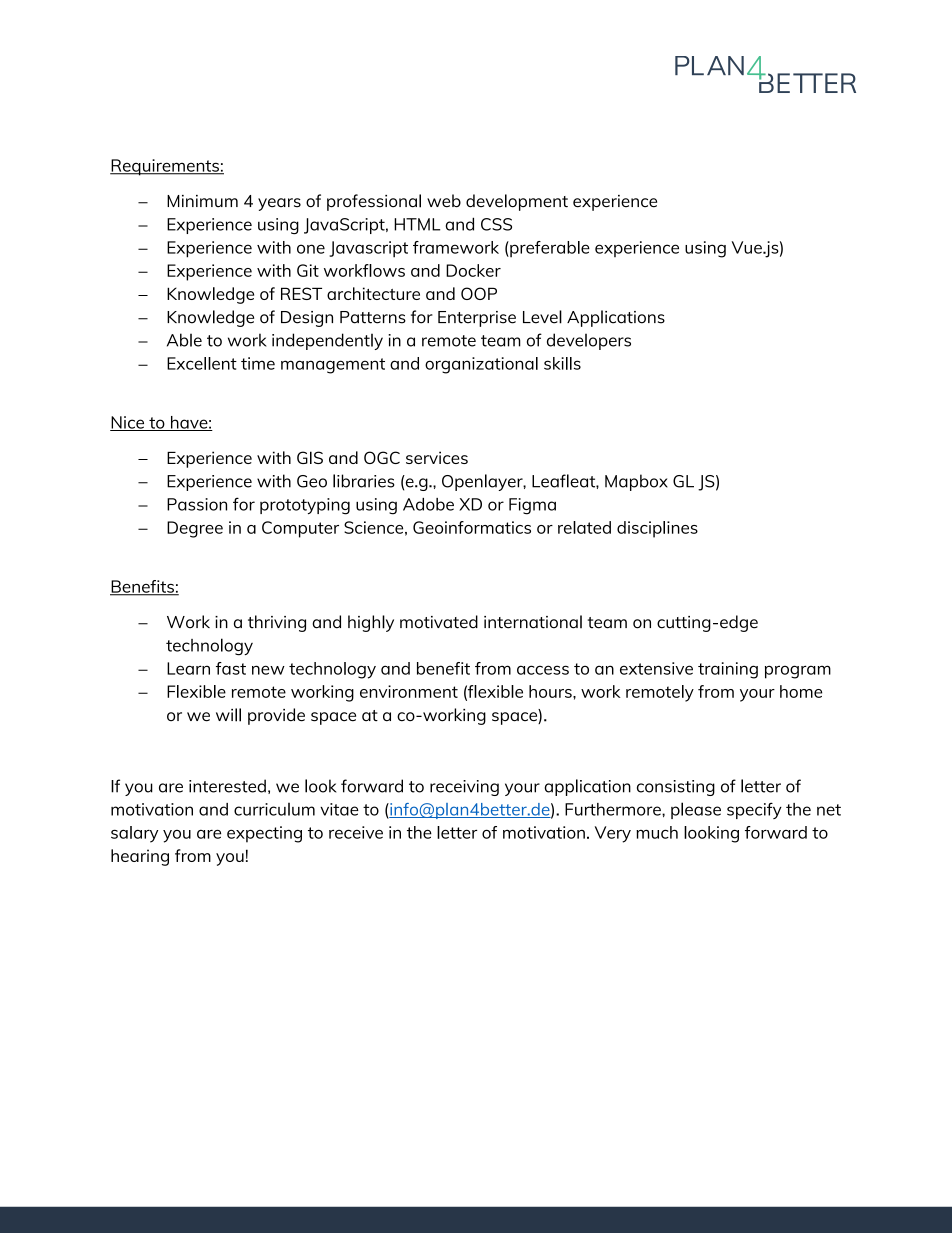 This document has height=1233, width=952. Describe the element at coordinates (439, 622) in the document. I see `motivated` at that location.
